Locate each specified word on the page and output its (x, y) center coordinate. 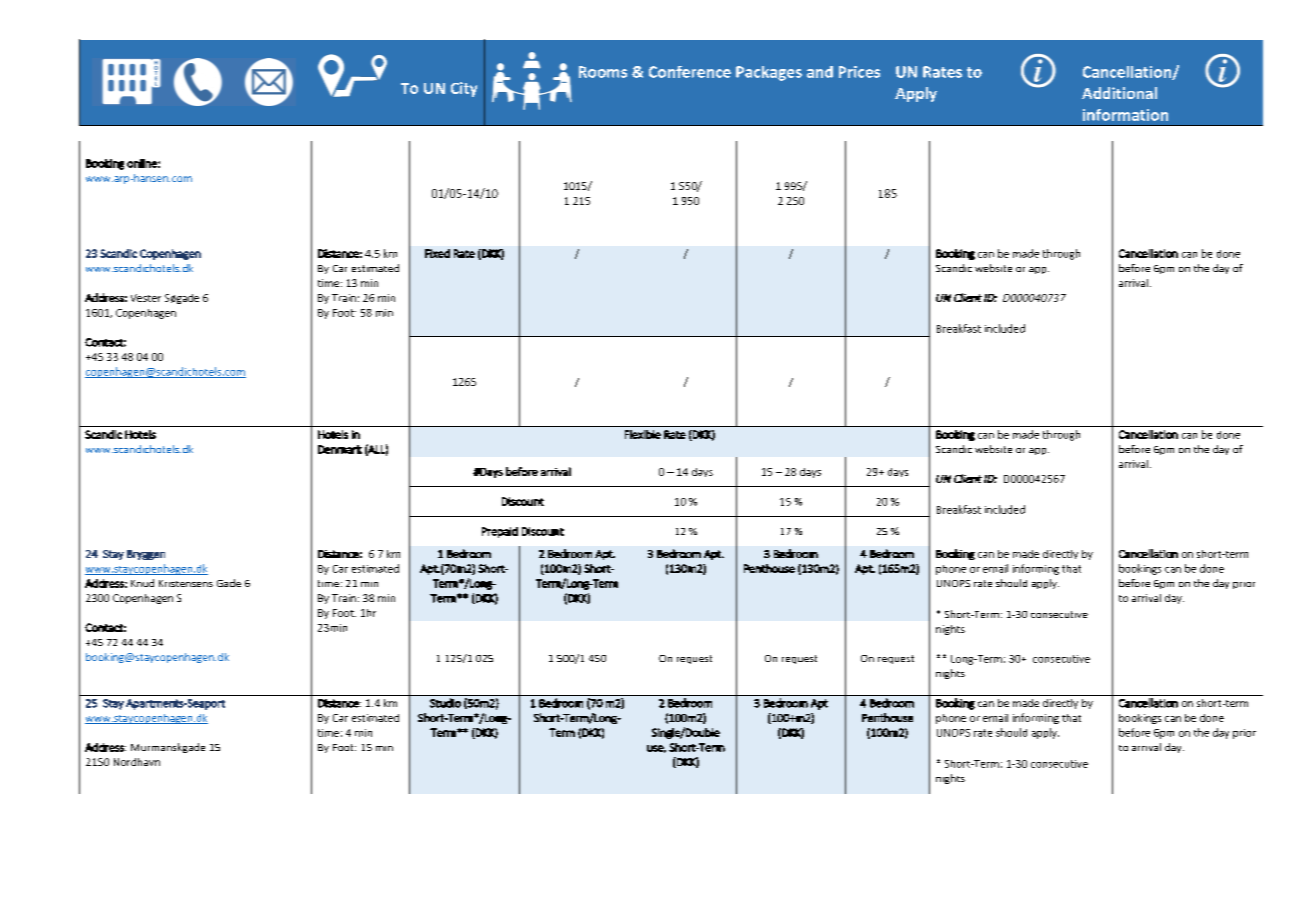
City (464, 89)
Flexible (643, 434)
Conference (690, 72)
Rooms (603, 72)
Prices (859, 72)
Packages (769, 73)
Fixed (437, 253)
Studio (445, 703)
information (1125, 115)
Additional (1119, 93)
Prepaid (500, 532)
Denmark (340, 449)
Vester (146, 298)
